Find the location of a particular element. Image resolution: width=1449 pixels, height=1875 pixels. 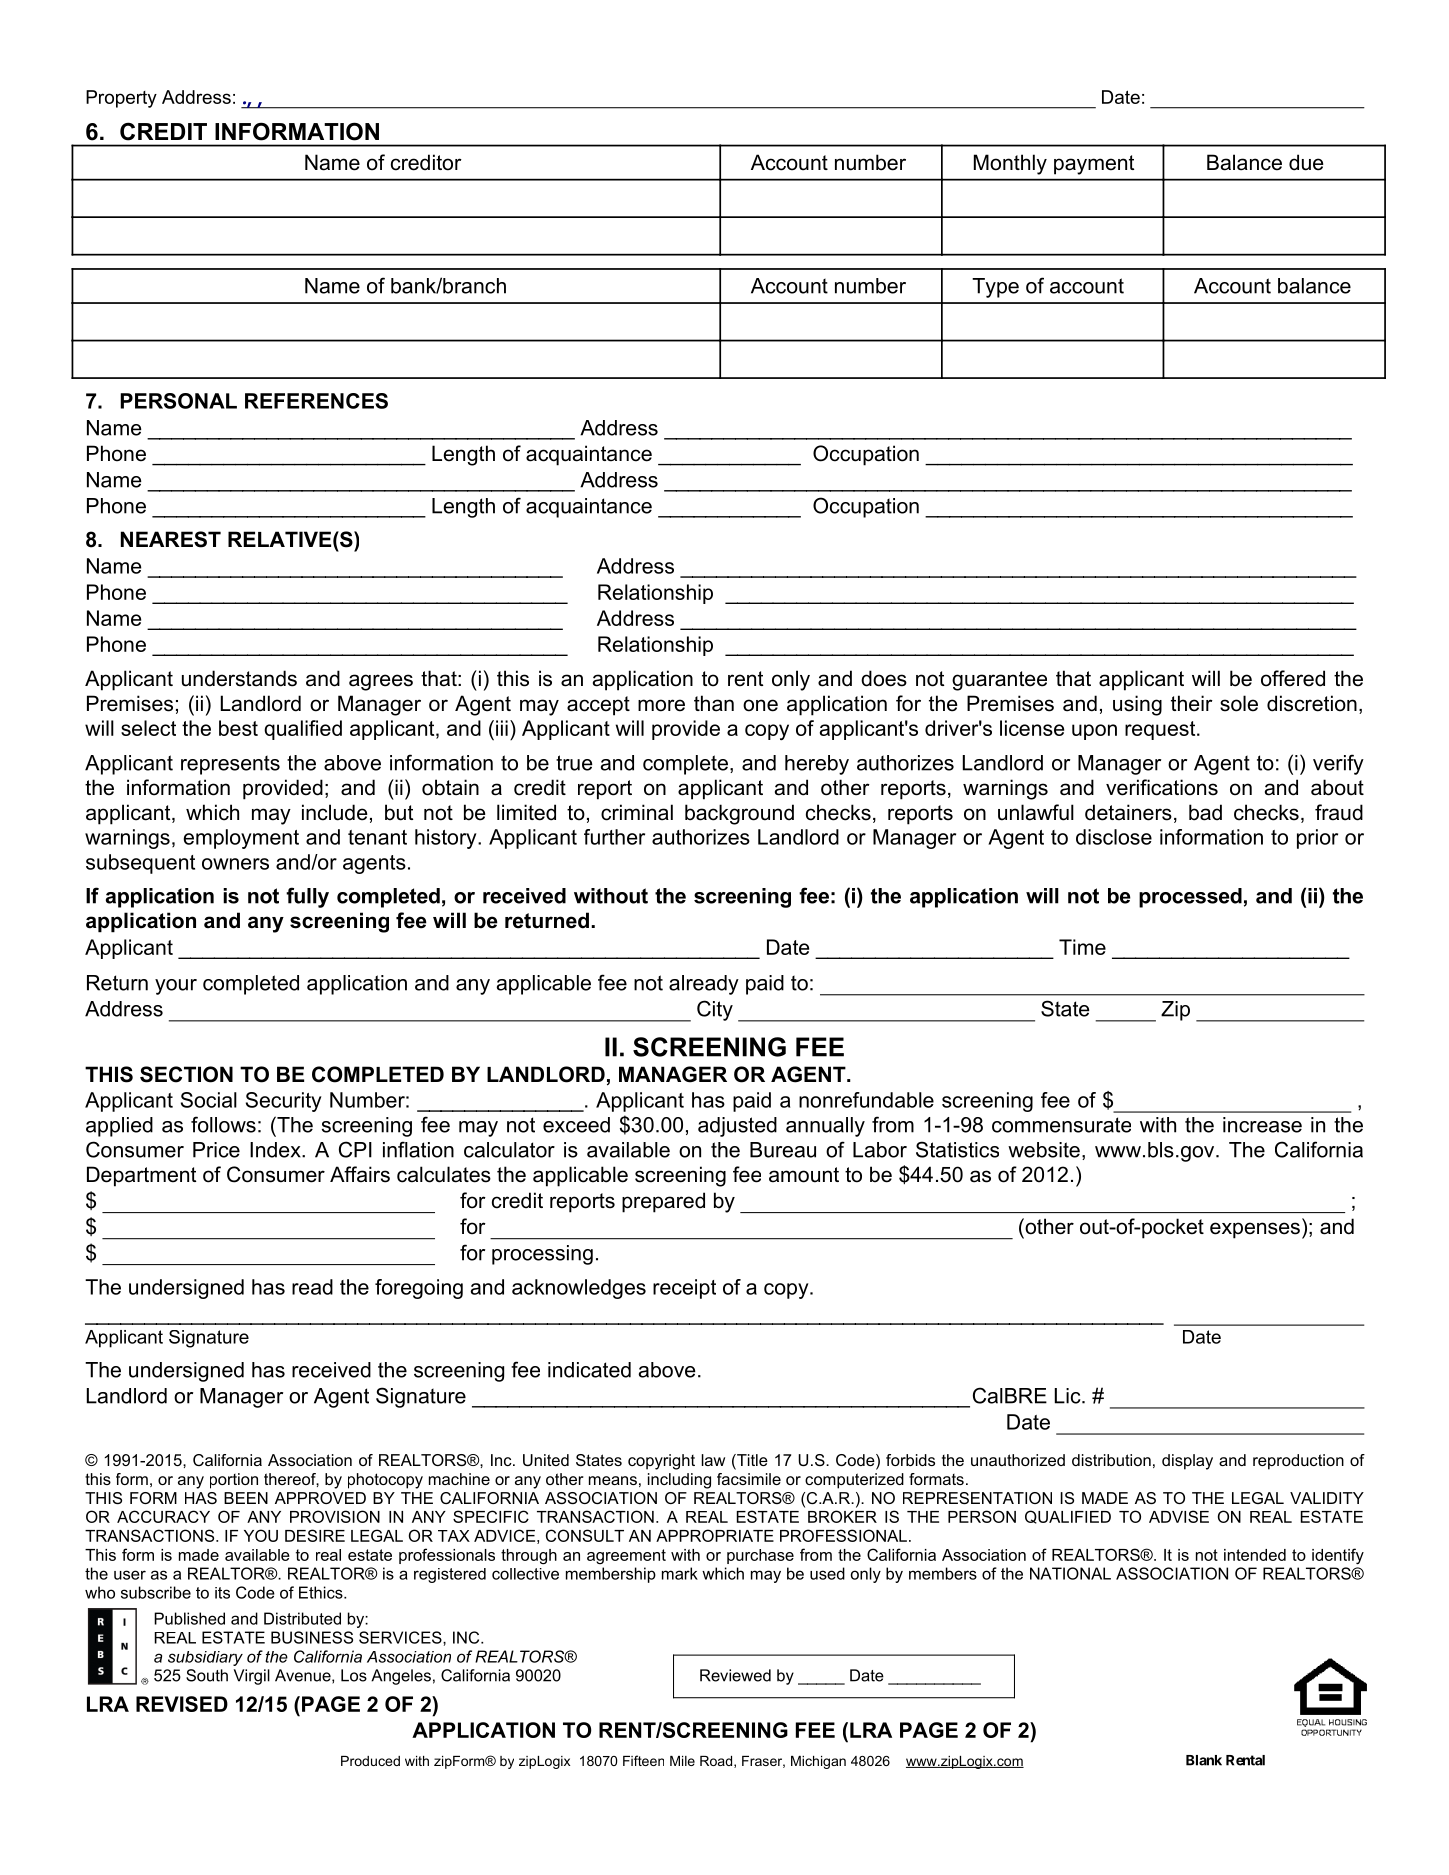

Property is located at coordinates (121, 99).
